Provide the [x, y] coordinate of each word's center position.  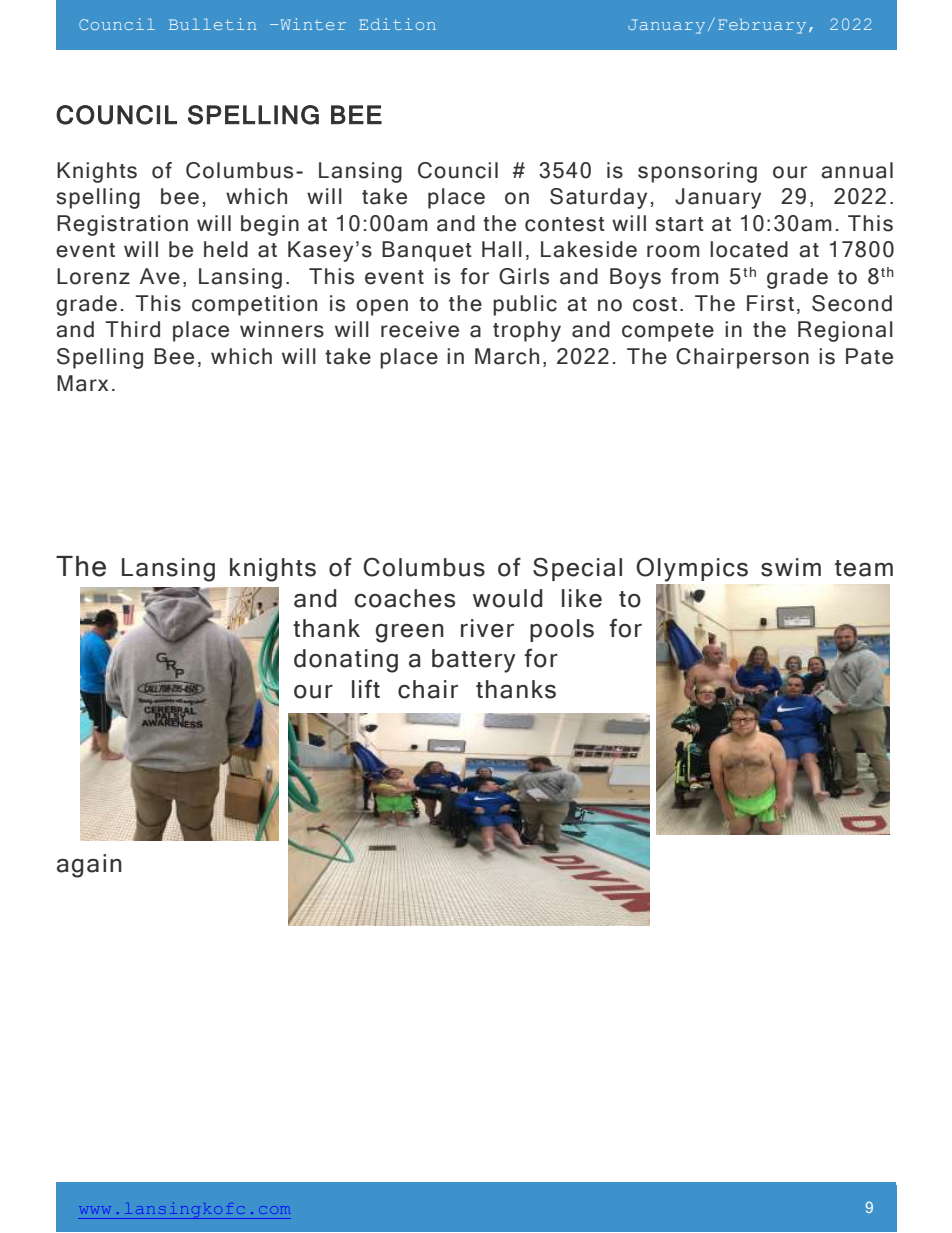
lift [366, 688]
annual [857, 170]
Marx [82, 383]
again [89, 866]
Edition [397, 24]
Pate [869, 356]
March [507, 356]
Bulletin [212, 24]
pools [562, 630]
